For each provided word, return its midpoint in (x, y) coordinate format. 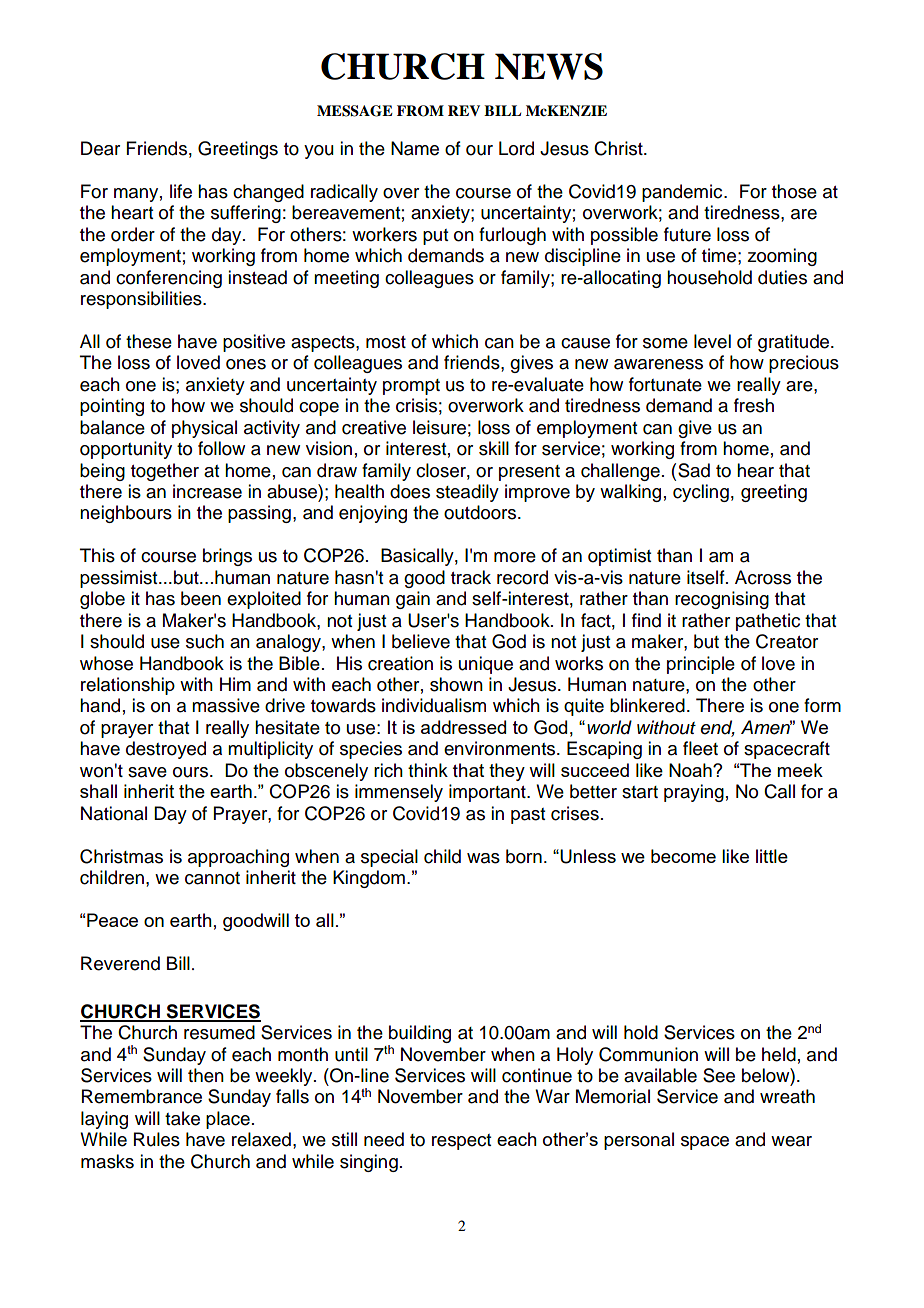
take (182, 1118)
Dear (100, 148)
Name (415, 148)
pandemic (683, 193)
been (201, 598)
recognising (722, 600)
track (471, 577)
